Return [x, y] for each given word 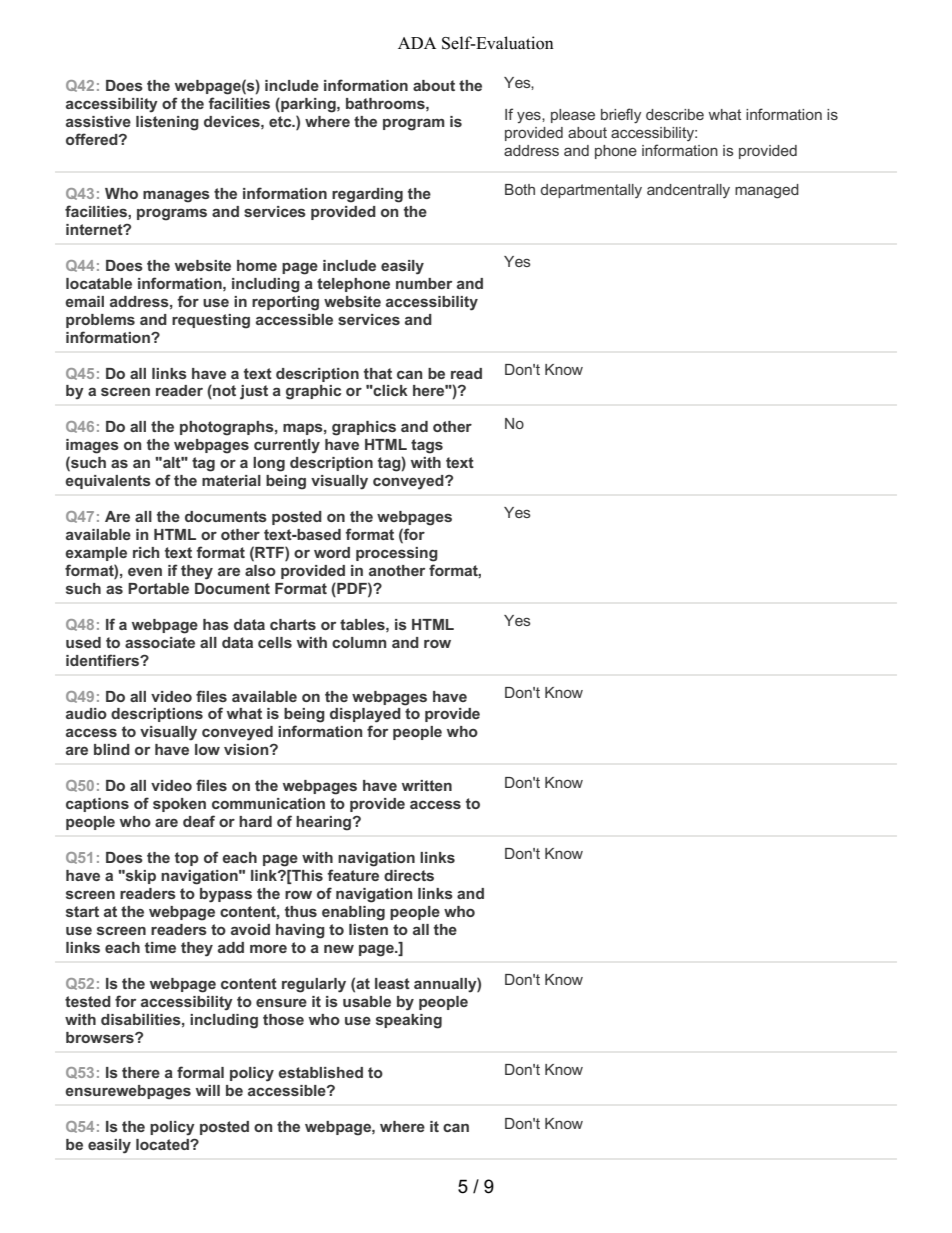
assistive [98, 121]
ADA [417, 43]
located [163, 1144]
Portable [158, 588]
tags [427, 446]
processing [397, 554]
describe [675, 114]
